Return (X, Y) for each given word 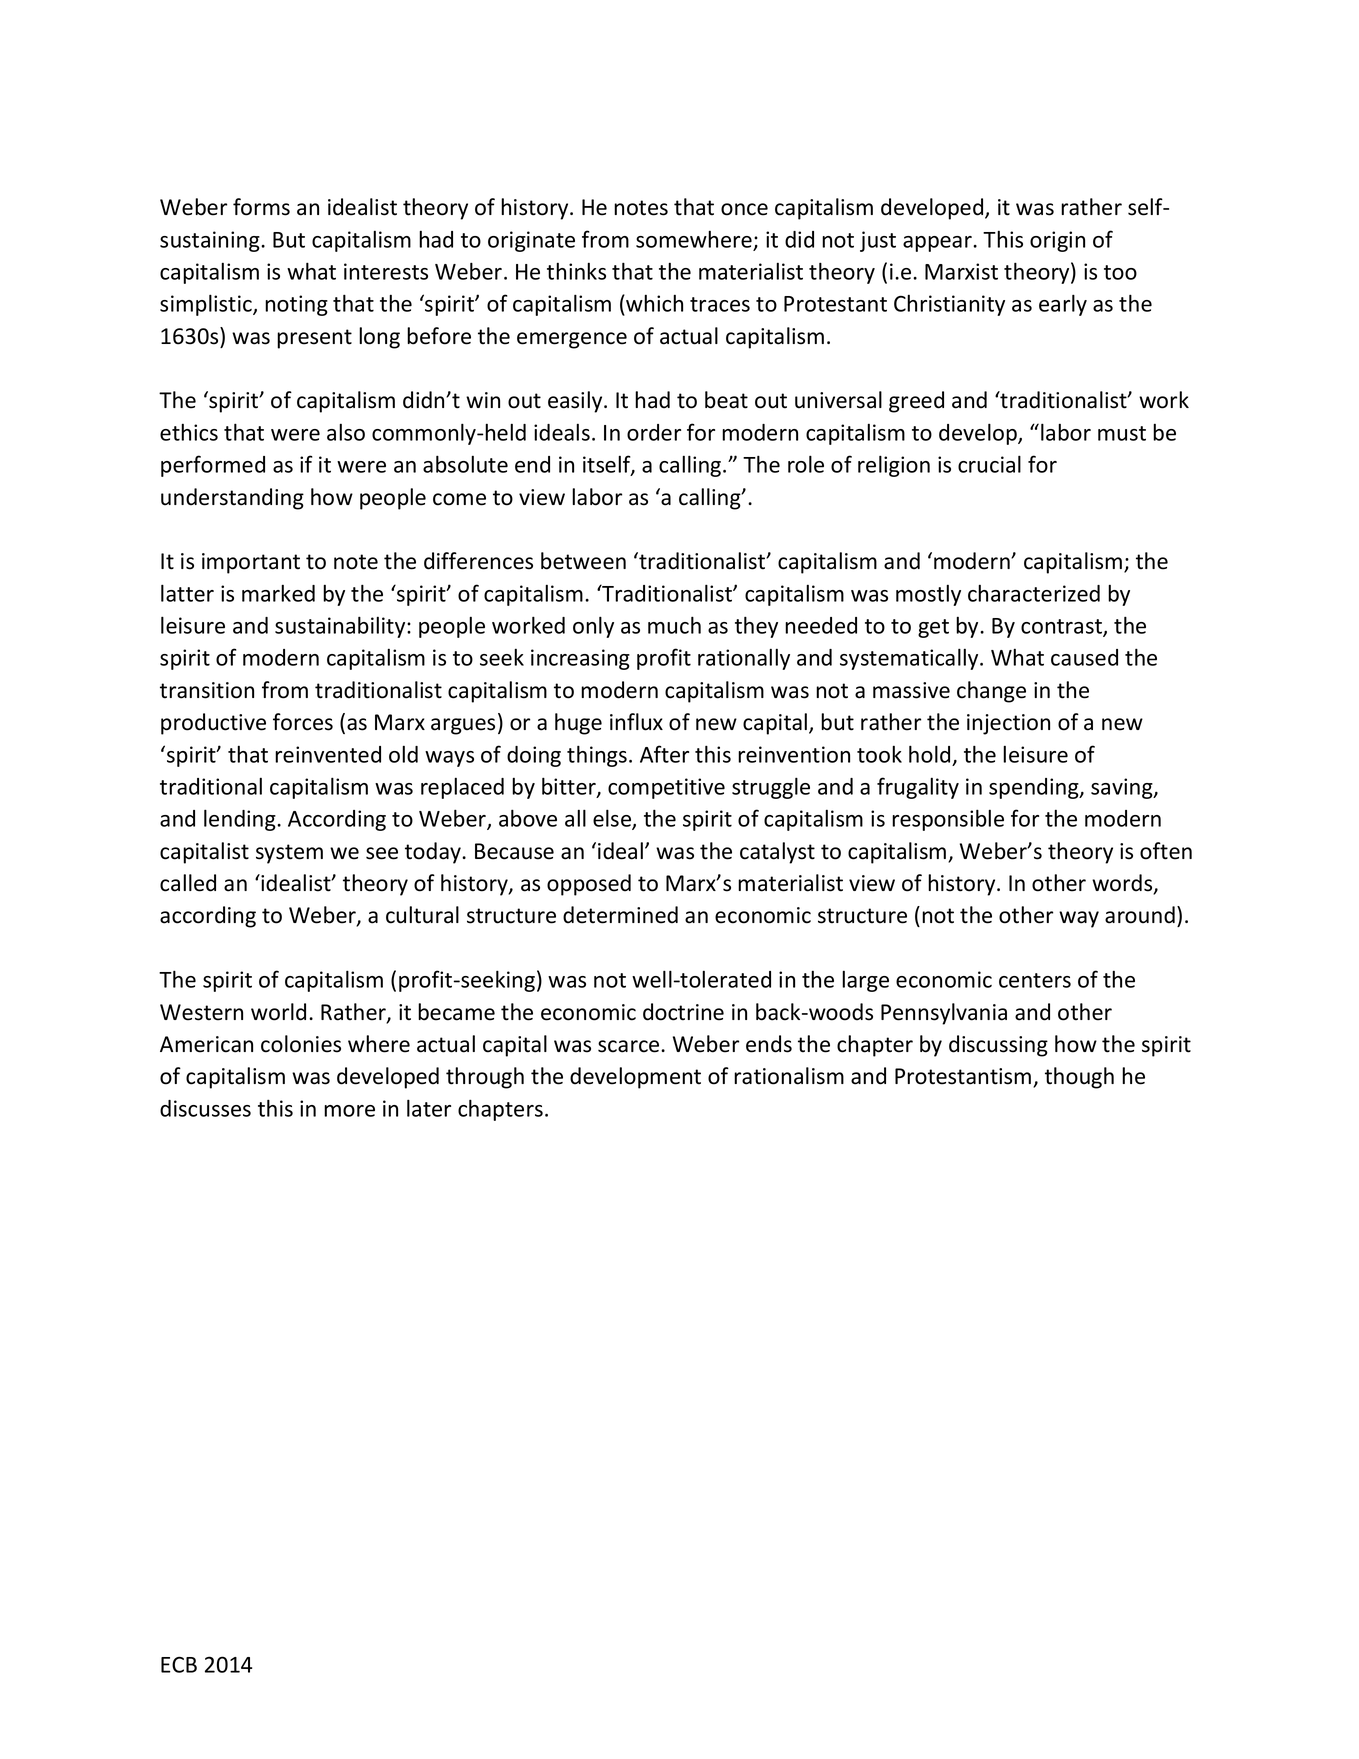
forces (303, 722)
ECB (179, 1664)
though (1079, 1078)
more (349, 1111)
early (1063, 305)
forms (261, 207)
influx (636, 722)
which (653, 304)
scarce (630, 1046)
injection (1008, 724)
